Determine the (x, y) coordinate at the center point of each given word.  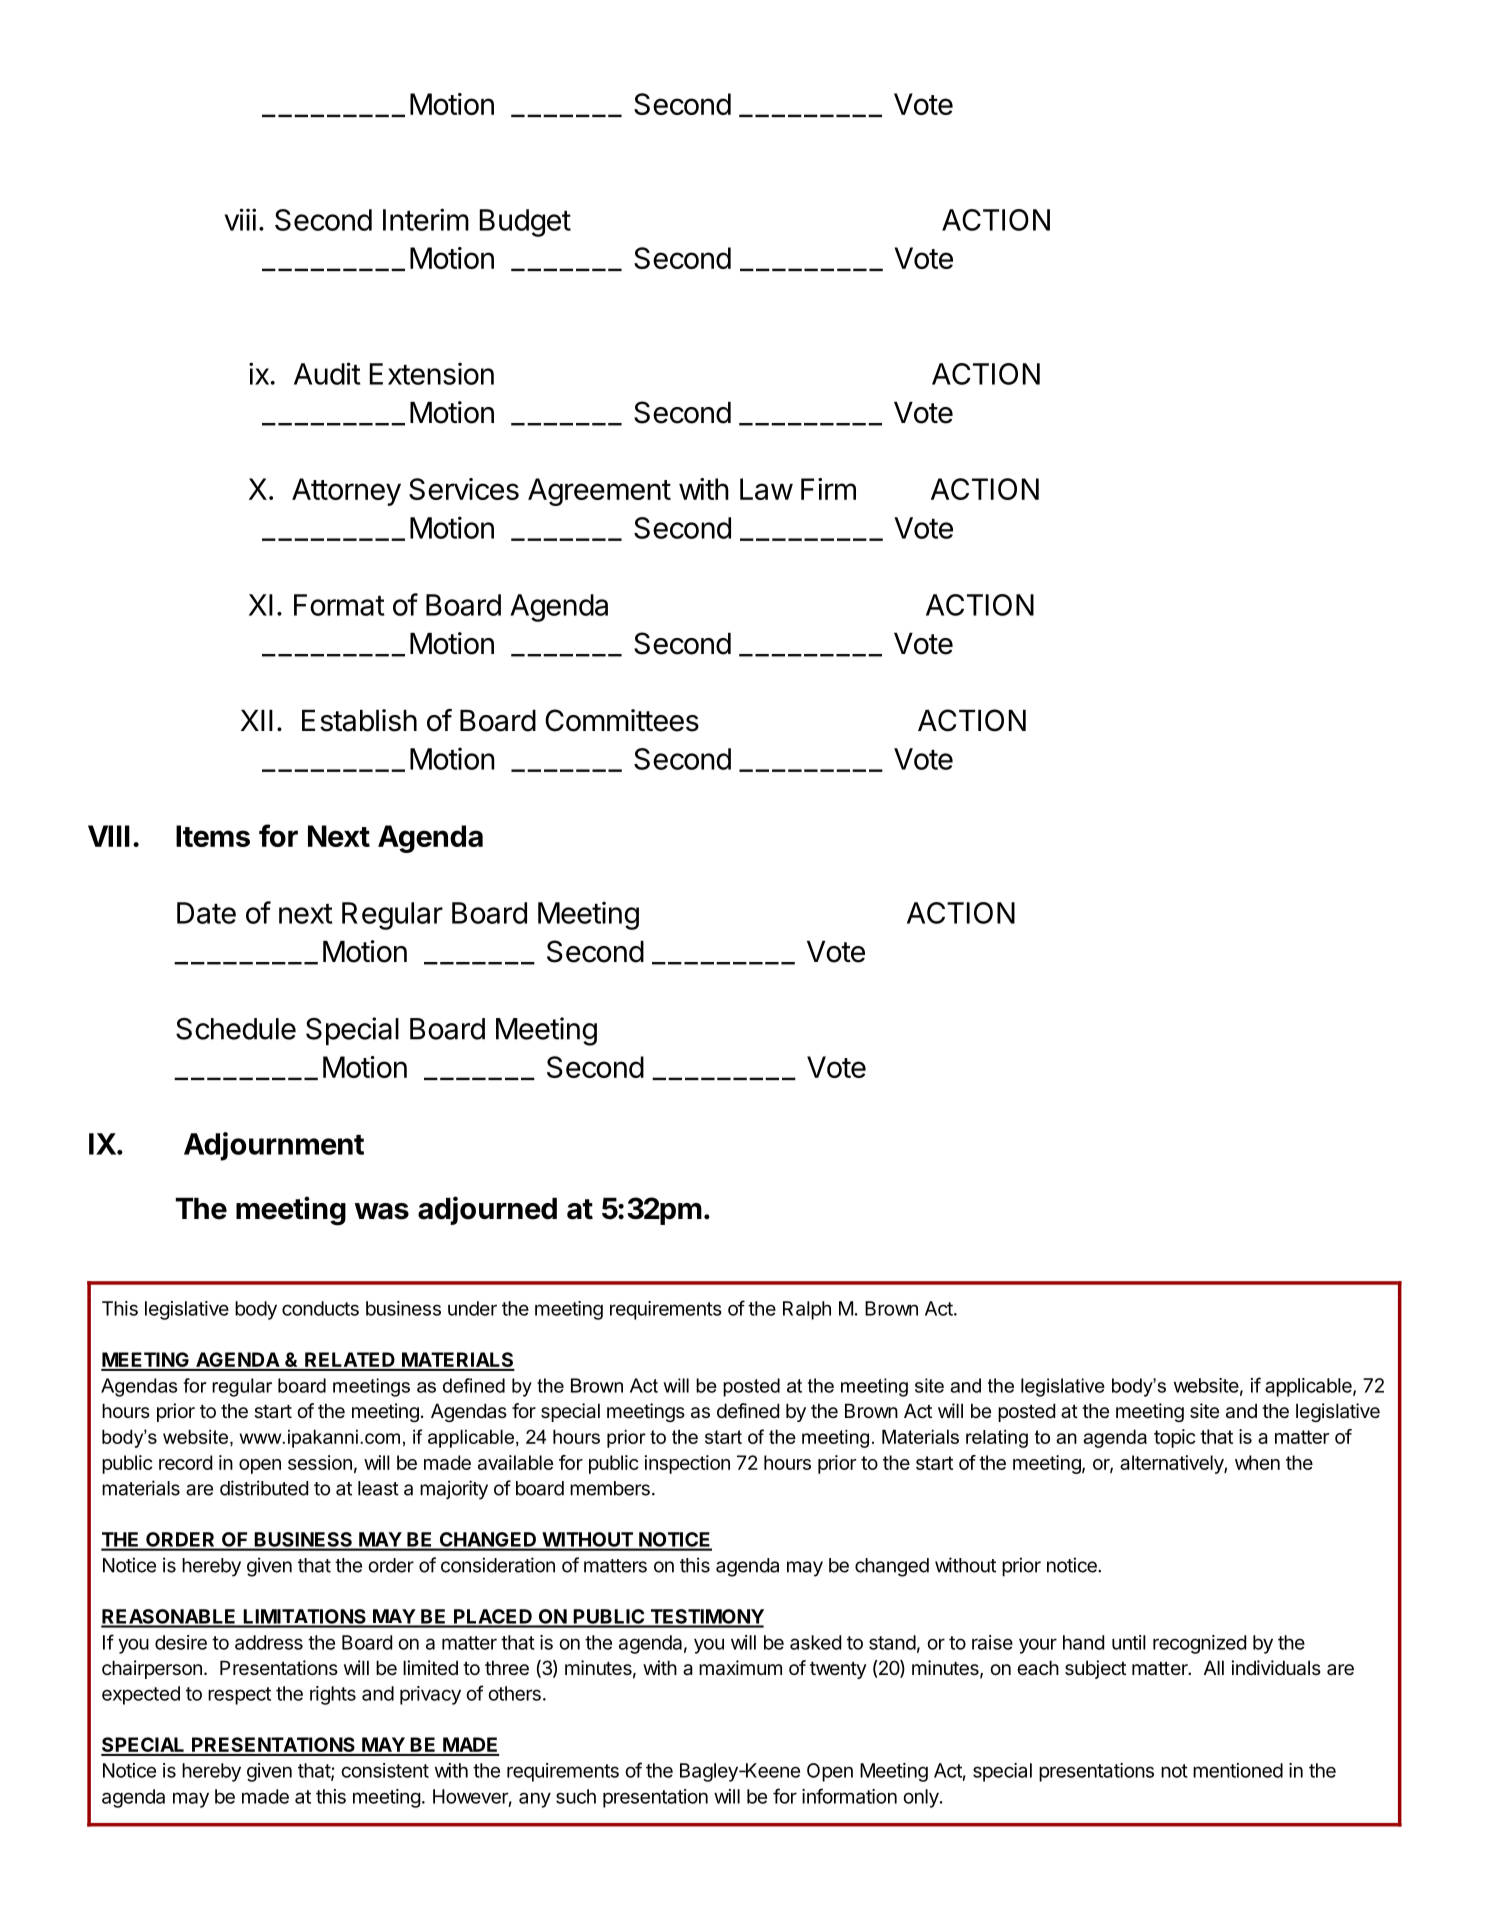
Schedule (236, 1029)
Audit (327, 373)
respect (239, 1696)
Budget (525, 223)
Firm (828, 489)
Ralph (807, 1310)
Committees (622, 720)
